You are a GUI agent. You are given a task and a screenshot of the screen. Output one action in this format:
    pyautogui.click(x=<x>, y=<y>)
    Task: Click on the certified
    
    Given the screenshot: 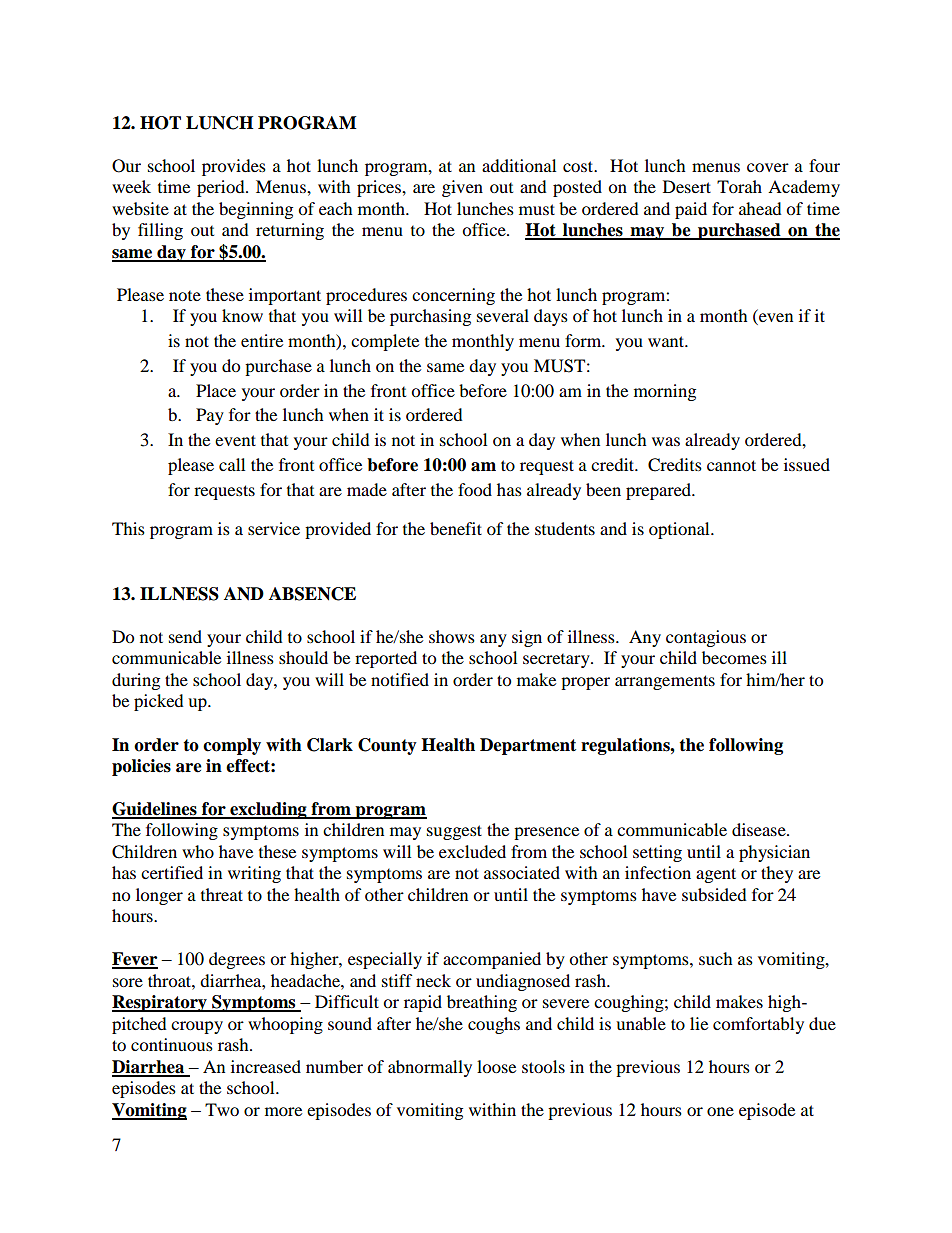 What is the action you would take?
    pyautogui.click(x=172, y=872)
